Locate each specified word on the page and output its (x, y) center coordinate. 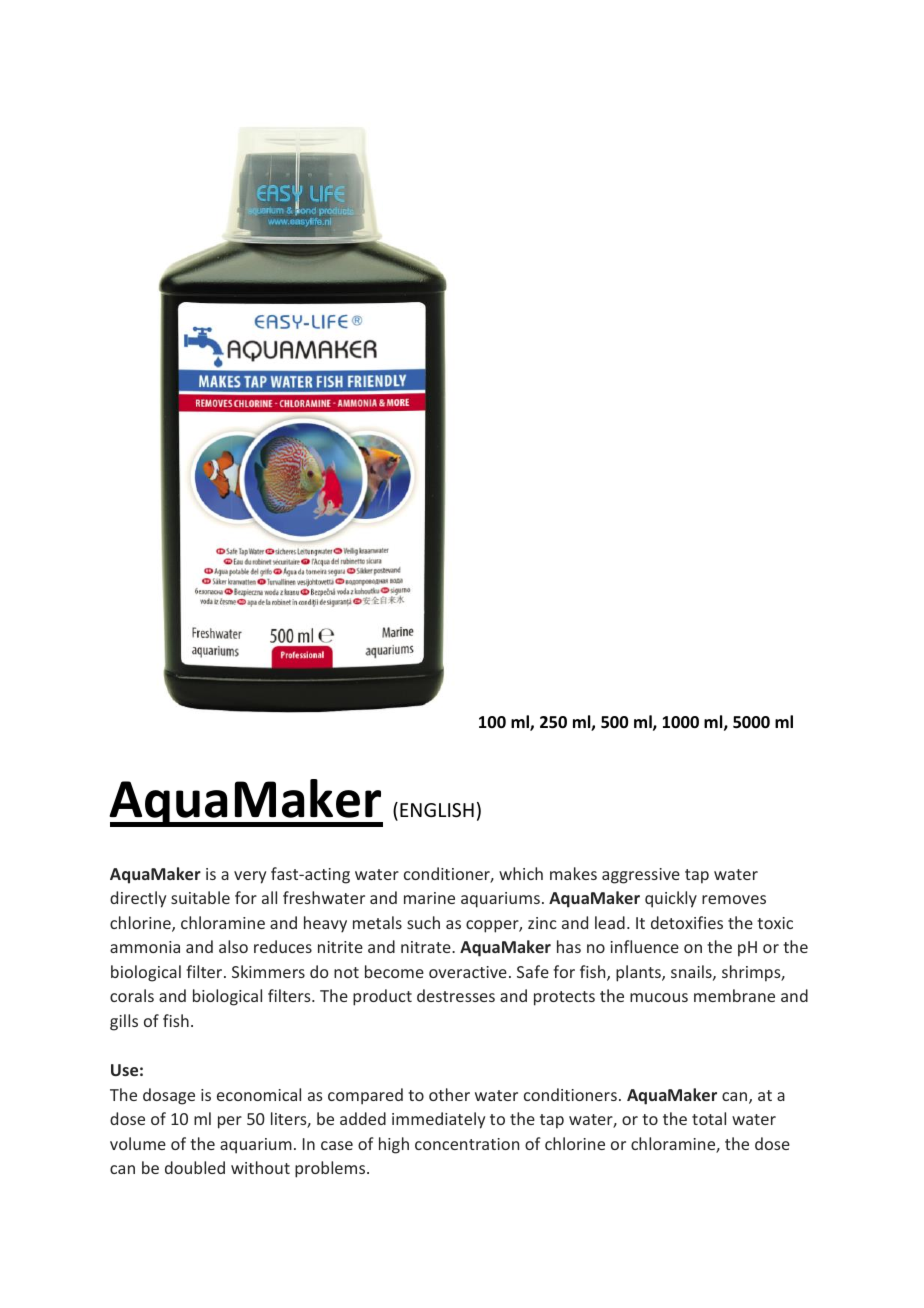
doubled (195, 1167)
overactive (468, 972)
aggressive (641, 876)
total (709, 1118)
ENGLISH (437, 810)
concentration (467, 1144)
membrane (734, 995)
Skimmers (268, 971)
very (250, 877)
